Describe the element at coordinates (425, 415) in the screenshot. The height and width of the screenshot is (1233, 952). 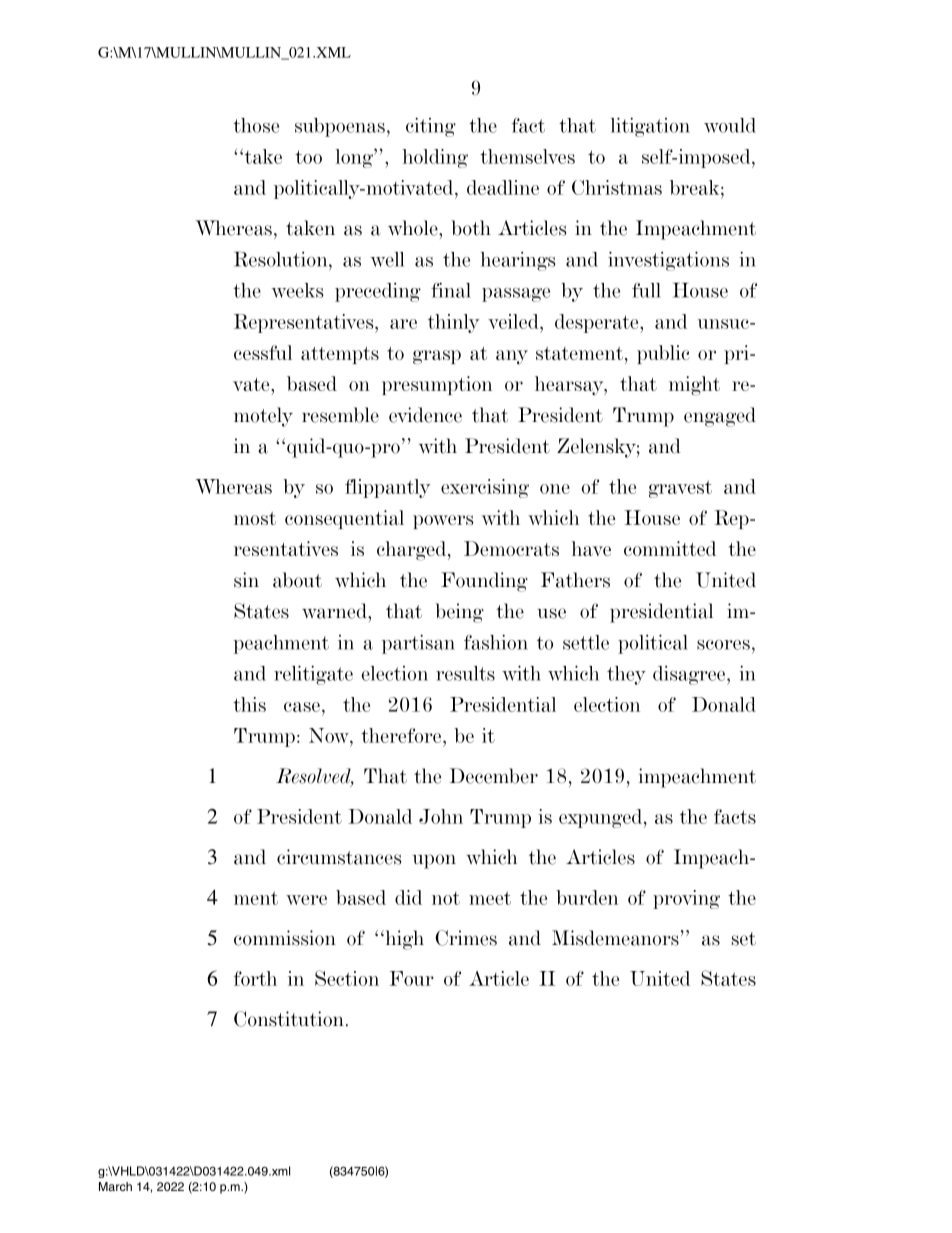
I see `evidence` at that location.
